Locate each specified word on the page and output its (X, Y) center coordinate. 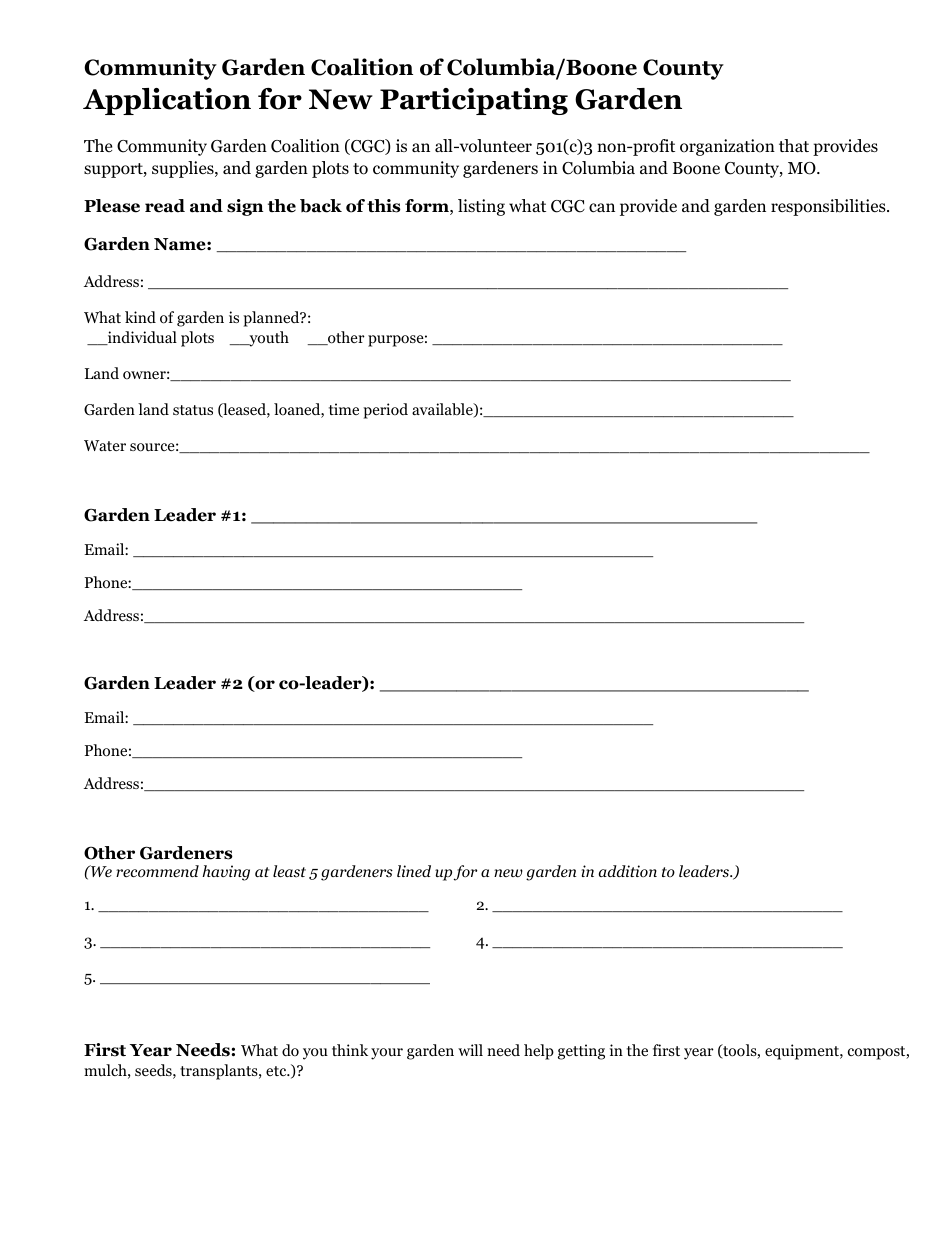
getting (581, 1052)
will (470, 1050)
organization (727, 147)
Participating (474, 101)
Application (167, 101)
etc (277, 1071)
